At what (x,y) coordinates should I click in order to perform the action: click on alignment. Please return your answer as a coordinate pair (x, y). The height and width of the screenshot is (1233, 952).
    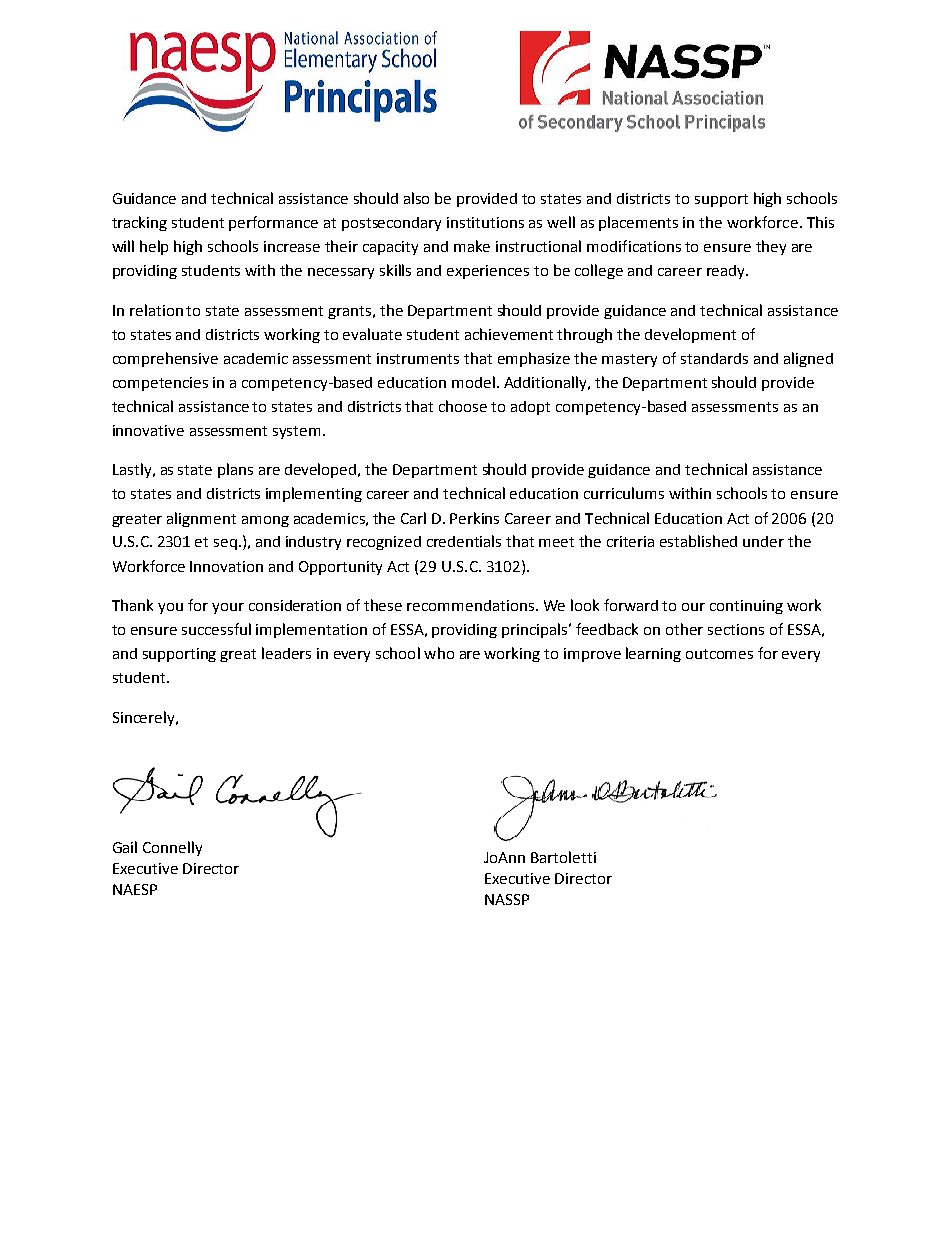
    Looking at the image, I should click on (201, 519).
